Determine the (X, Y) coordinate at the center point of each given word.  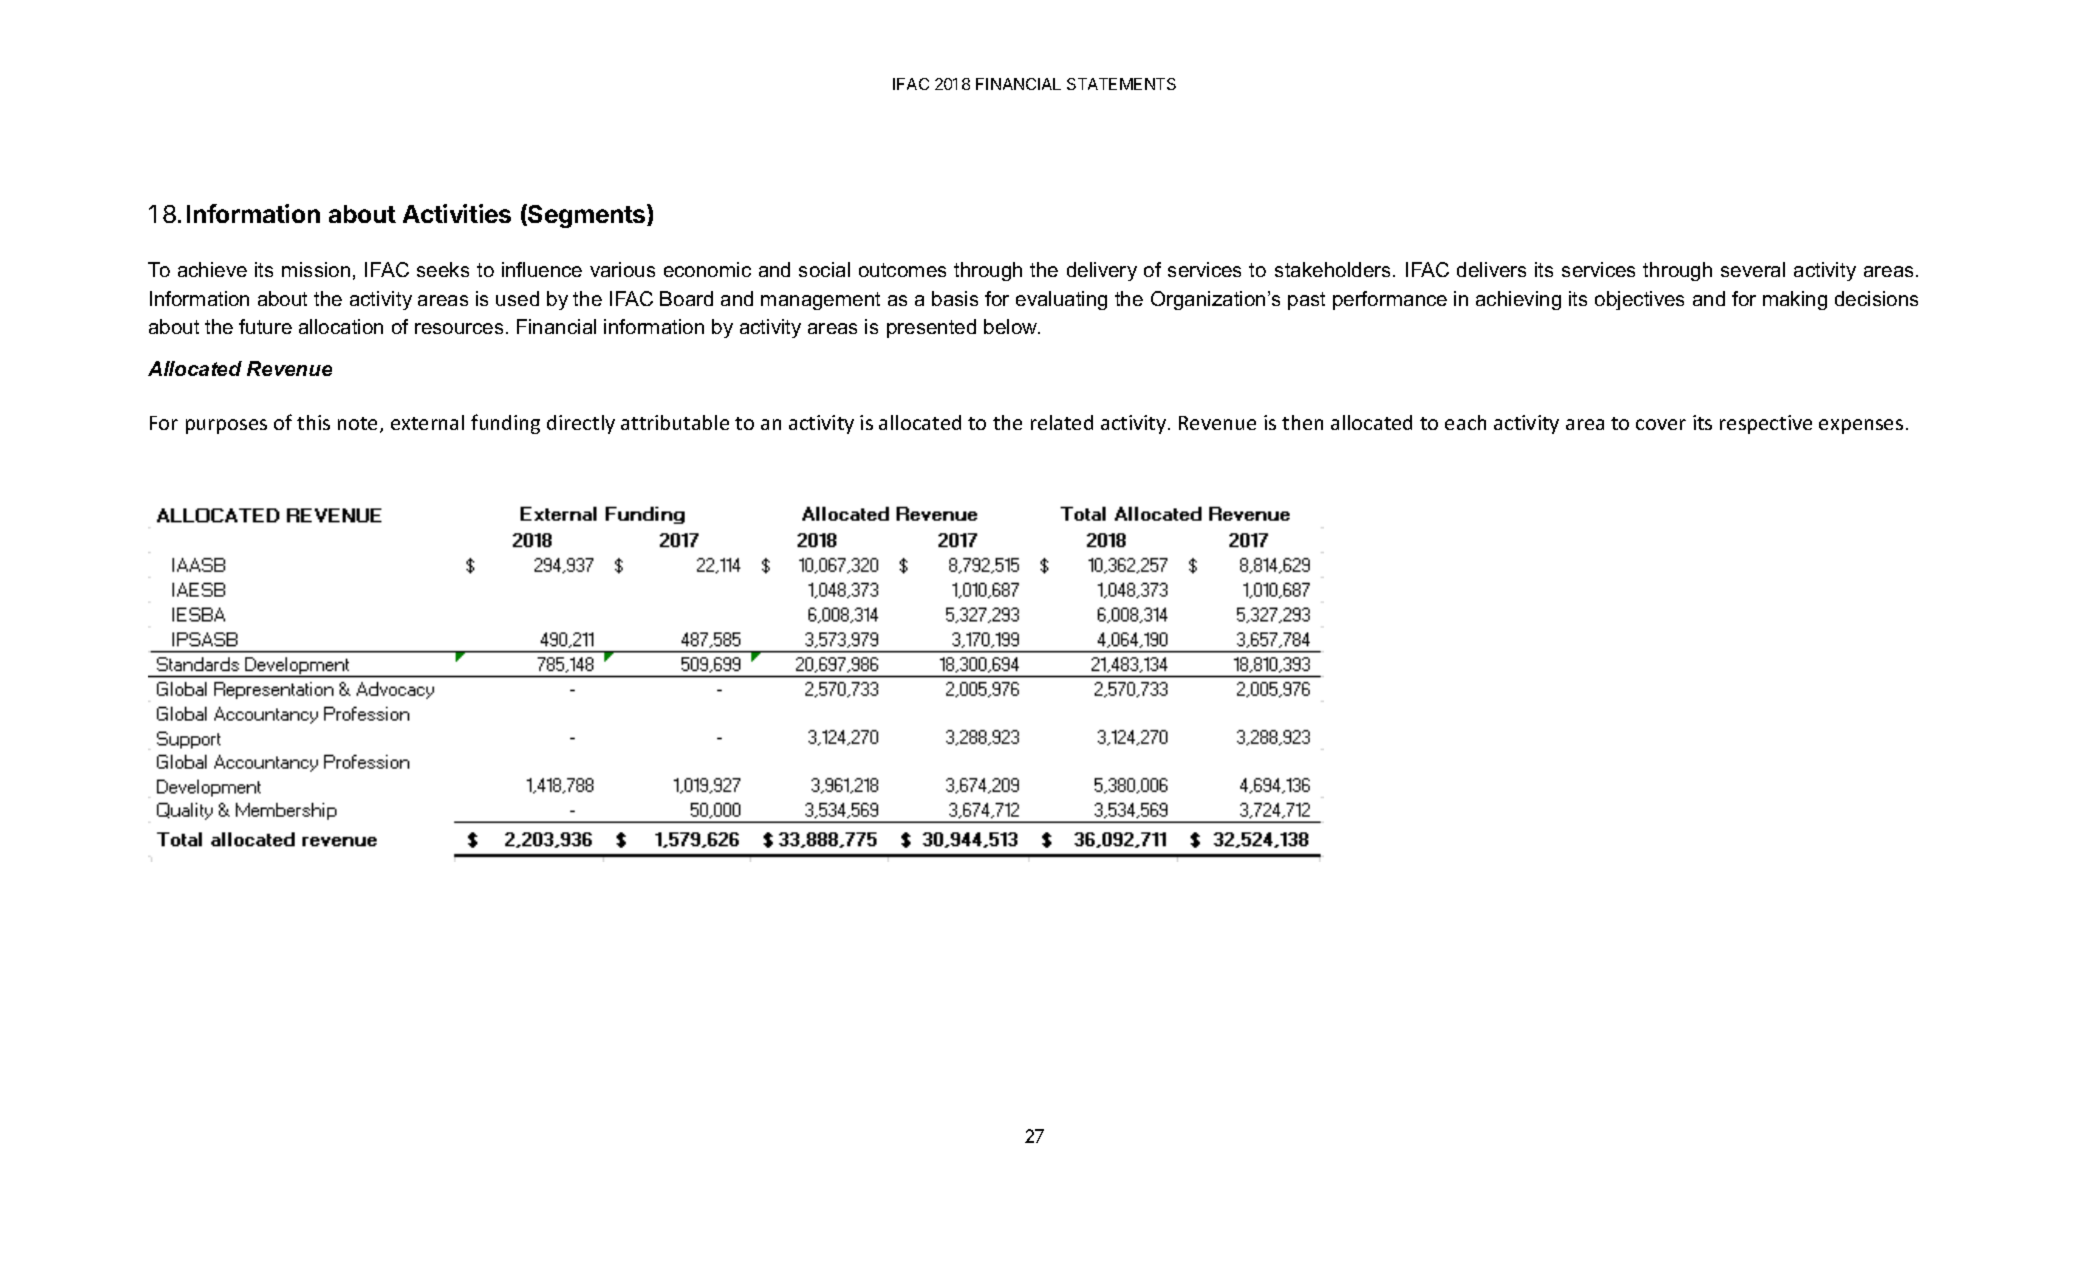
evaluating (1061, 300)
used (517, 298)
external (427, 422)
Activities (457, 213)
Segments (587, 216)
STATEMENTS (1121, 84)
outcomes (902, 270)
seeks (443, 269)
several (1753, 269)
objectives (1639, 300)
